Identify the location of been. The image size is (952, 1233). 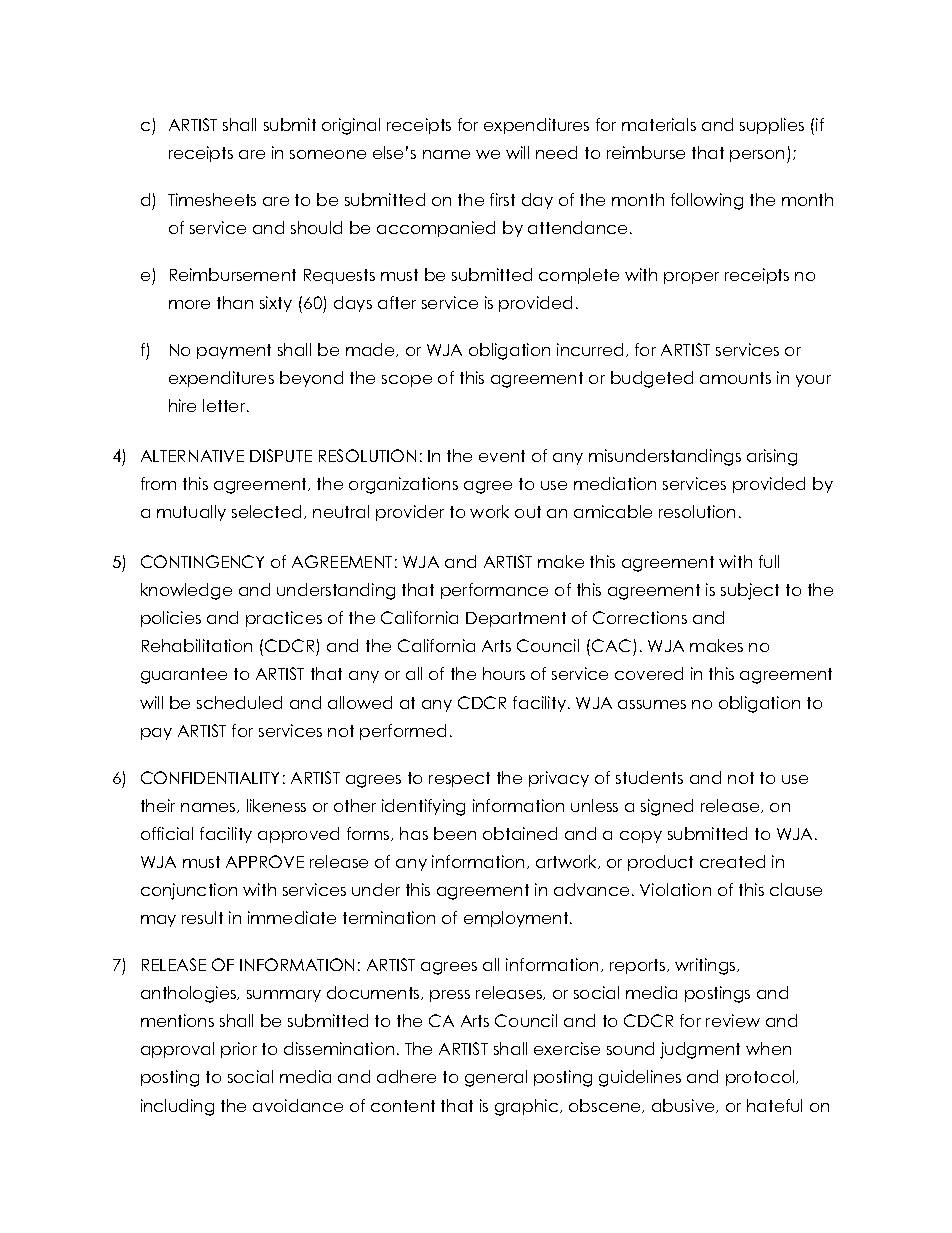
(455, 833).
